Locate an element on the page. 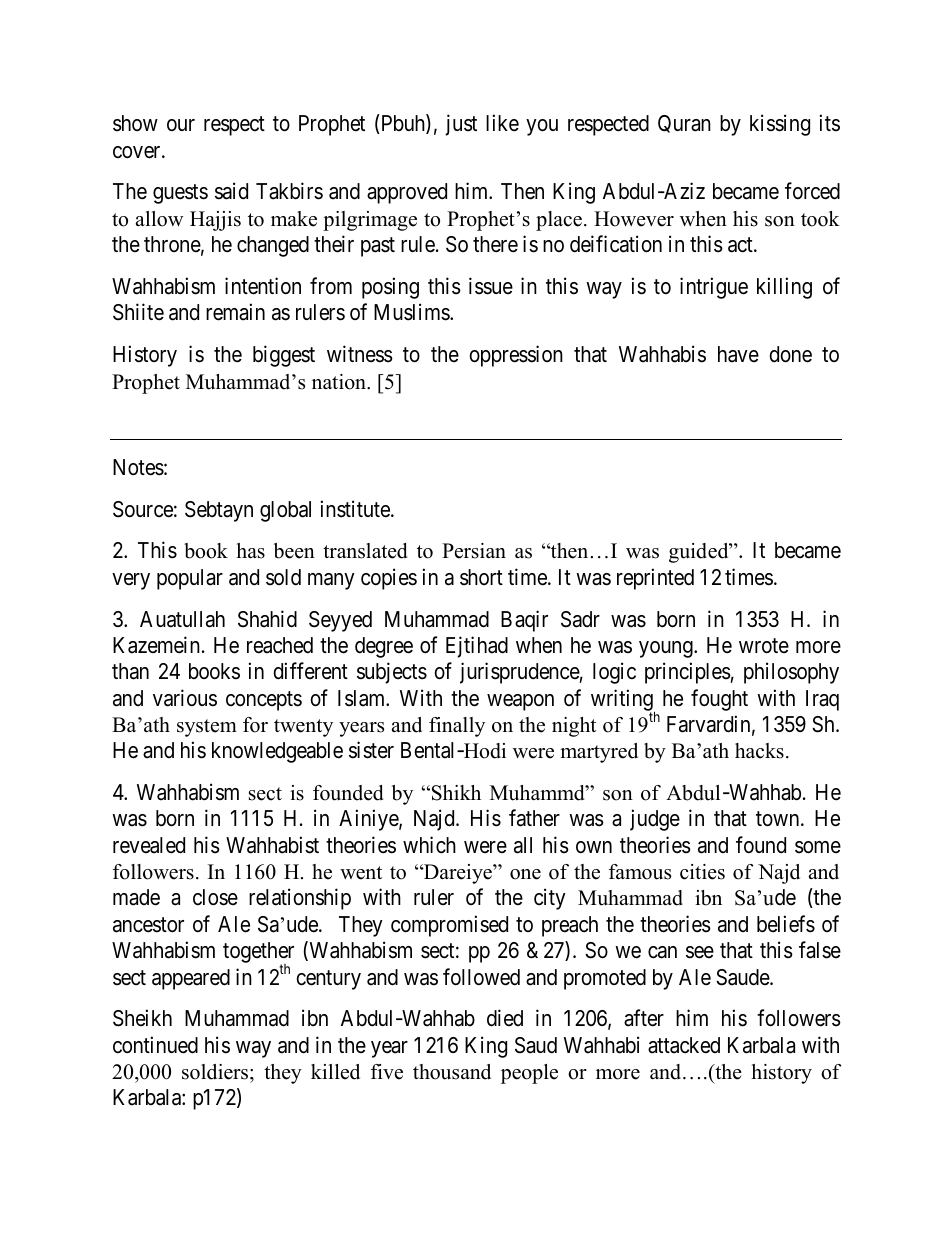  short is located at coordinates (481, 577).
